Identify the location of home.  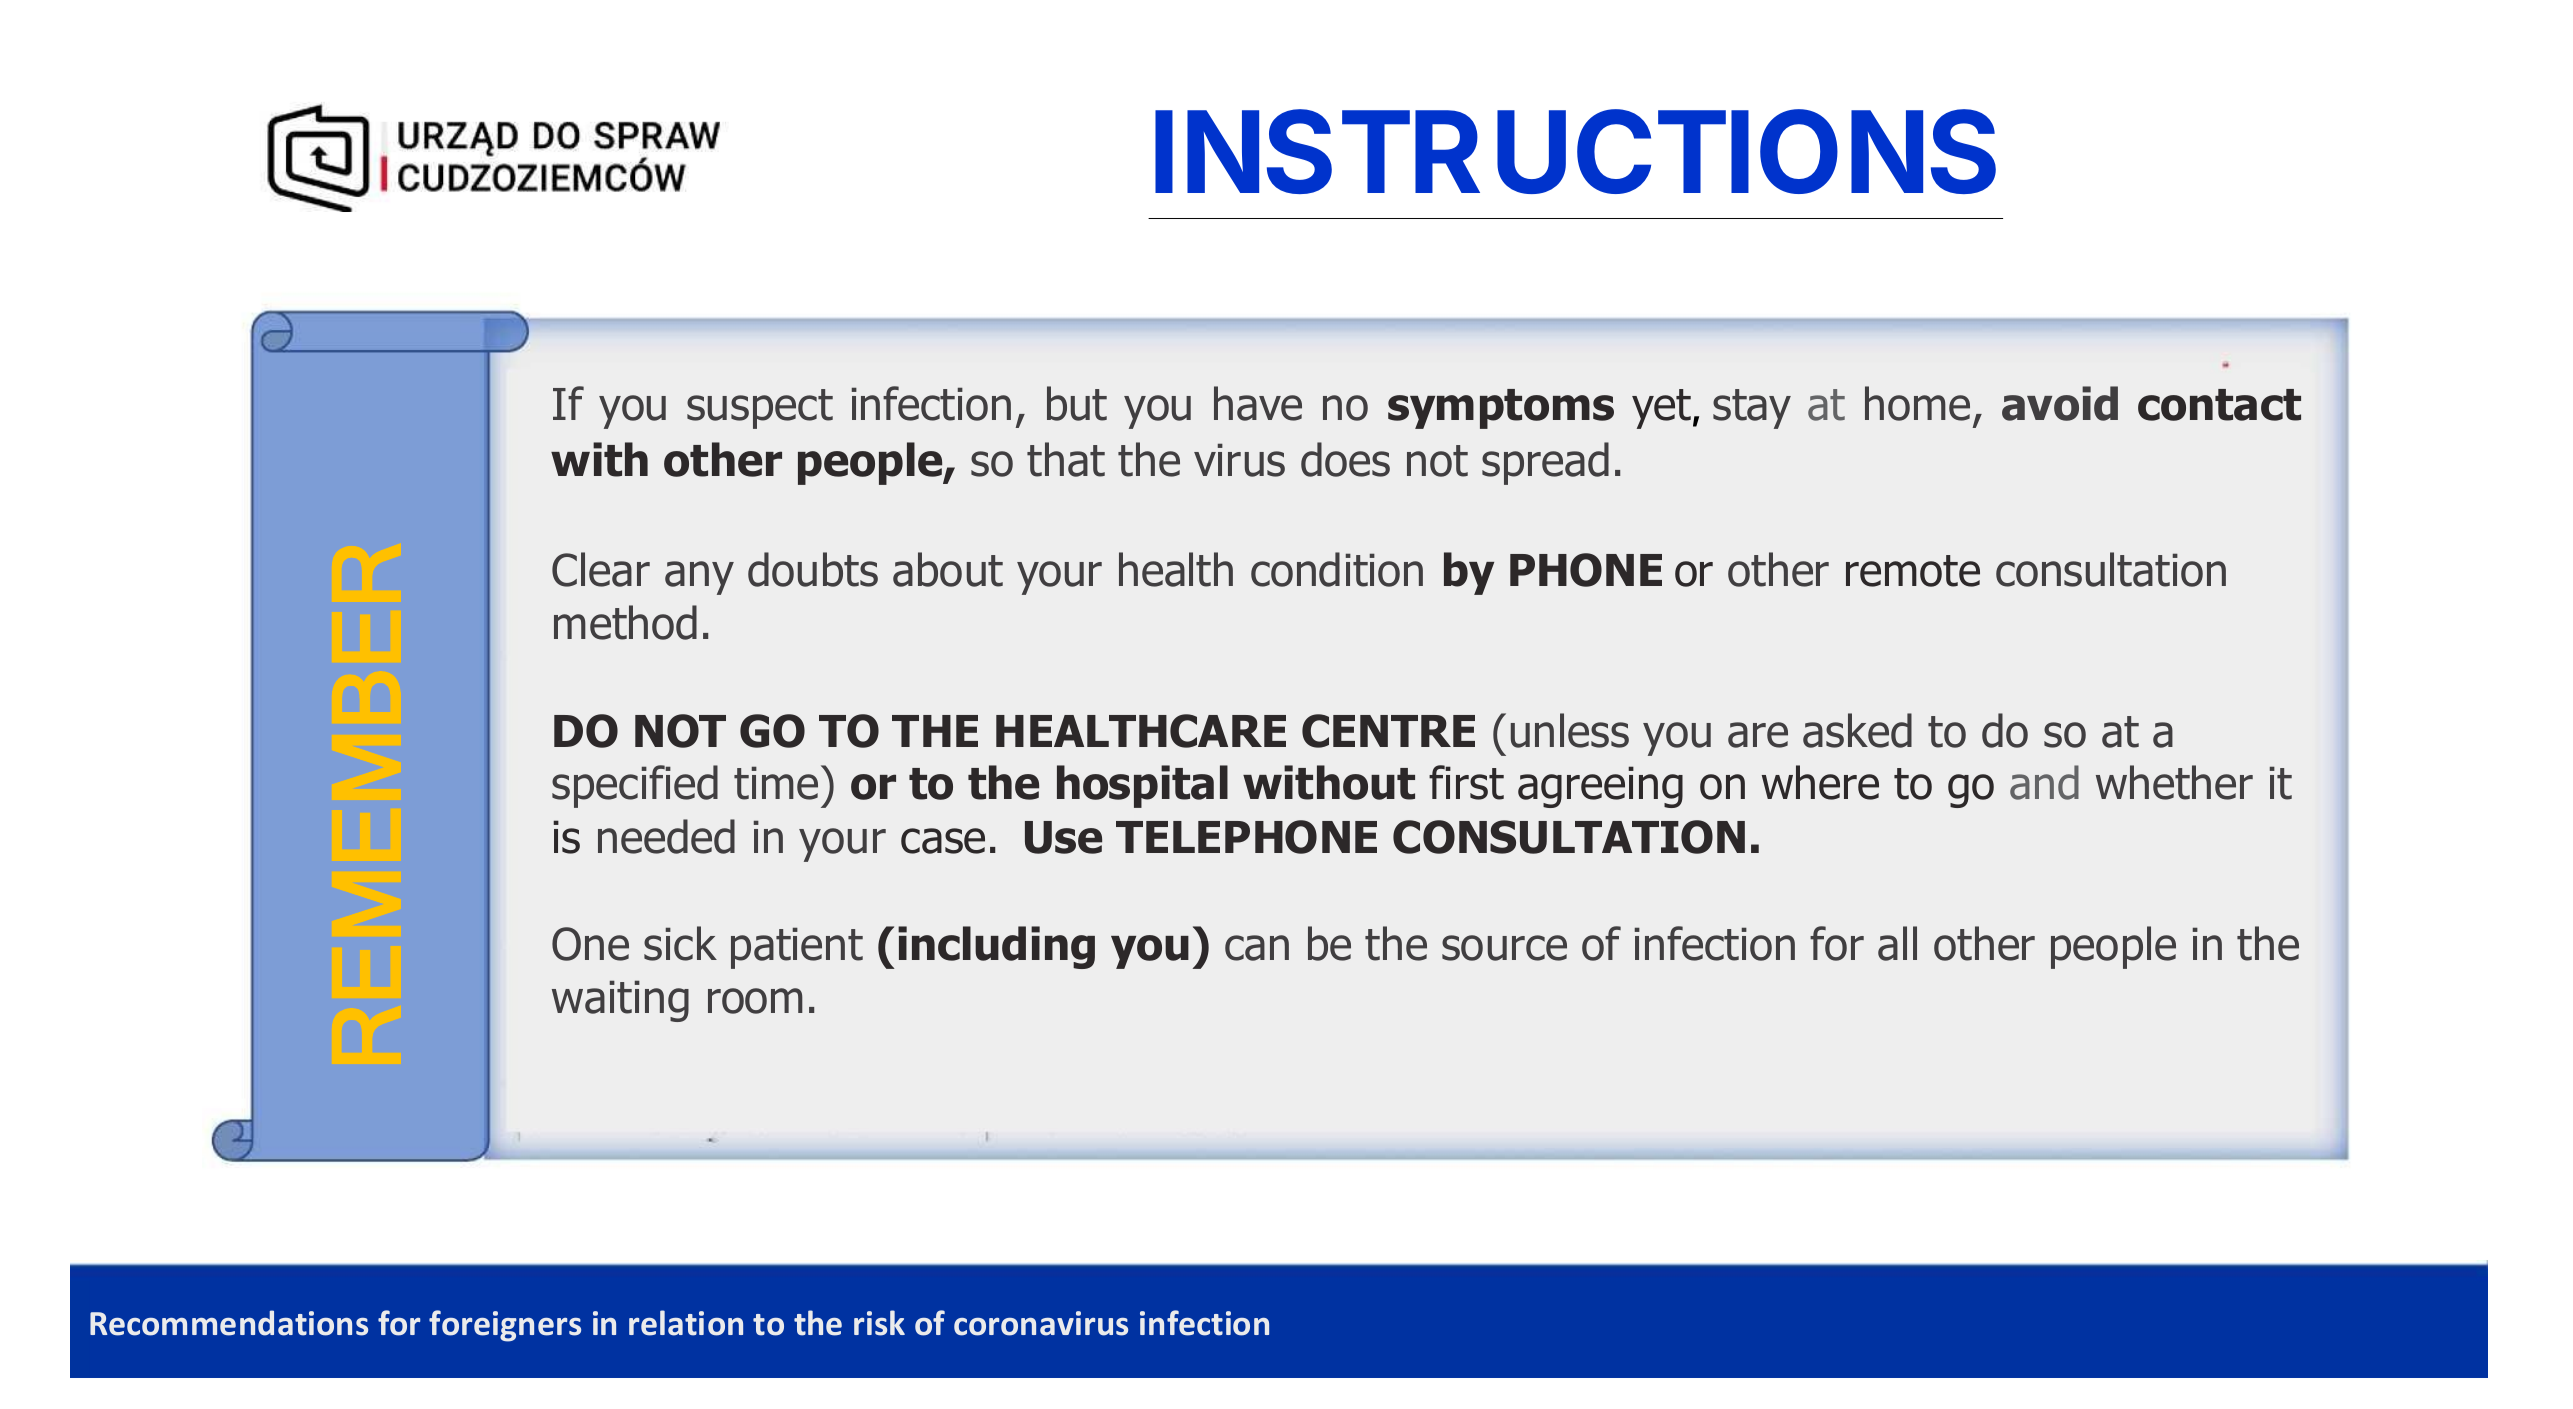
(1917, 403).
